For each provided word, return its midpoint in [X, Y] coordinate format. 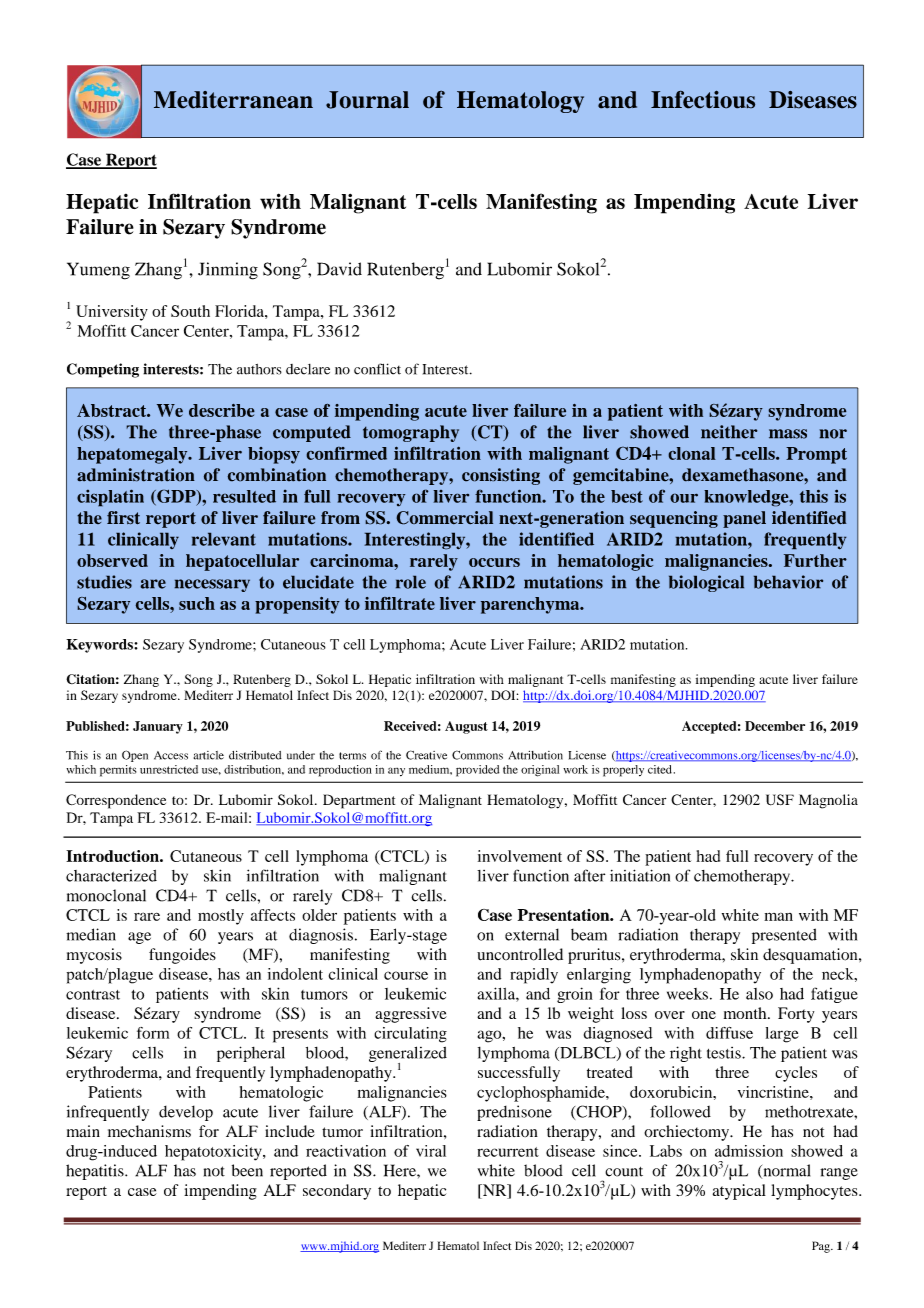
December [775, 726]
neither [729, 432]
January [158, 727]
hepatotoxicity [214, 1153]
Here [401, 1170]
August [466, 727]
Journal [367, 100]
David [339, 269]
